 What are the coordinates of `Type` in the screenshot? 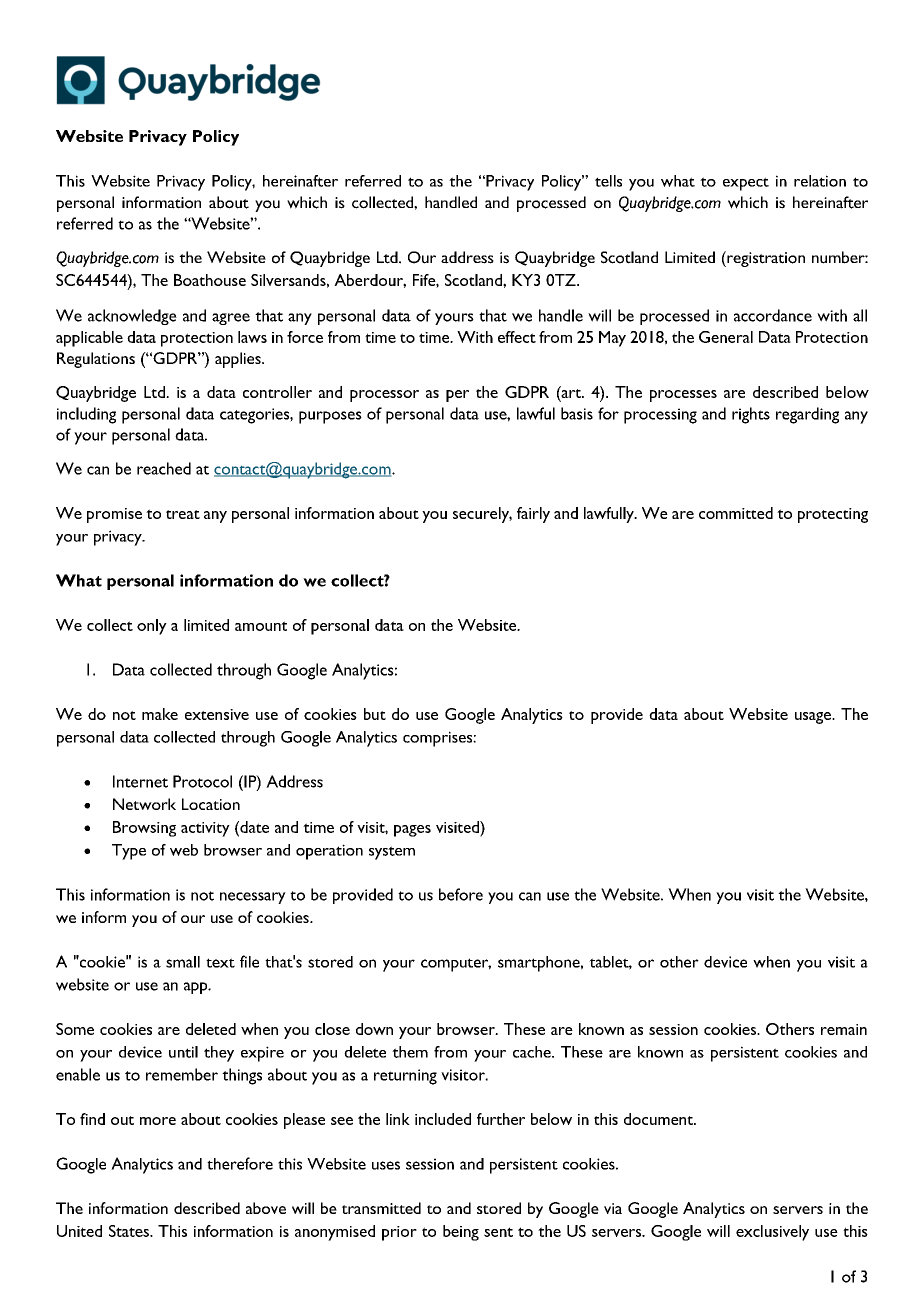 It's located at (129, 852).
